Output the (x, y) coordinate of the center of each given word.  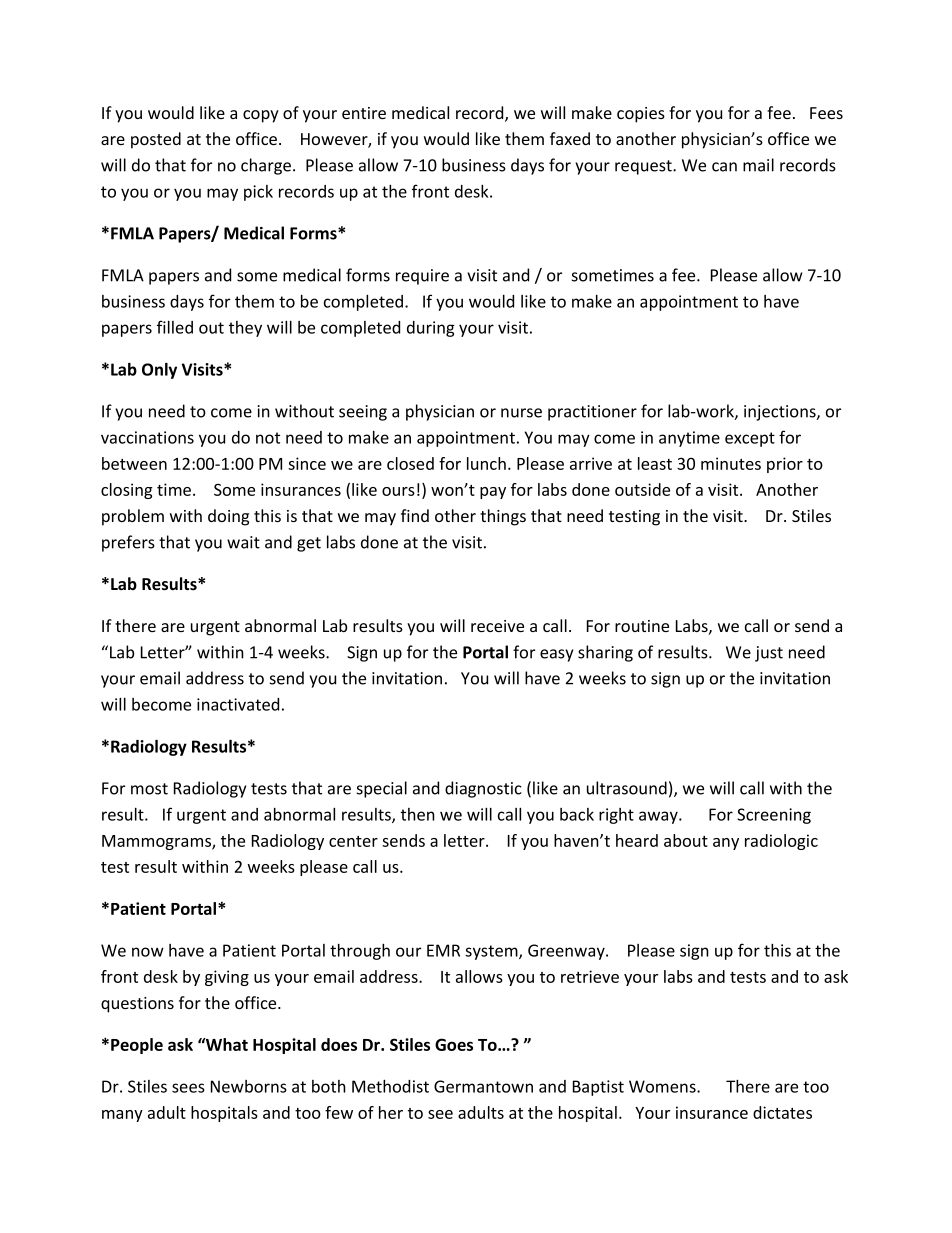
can (724, 167)
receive (497, 626)
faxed (570, 138)
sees (188, 1088)
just (769, 654)
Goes (454, 1044)
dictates (782, 1112)
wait (243, 542)
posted (156, 140)
